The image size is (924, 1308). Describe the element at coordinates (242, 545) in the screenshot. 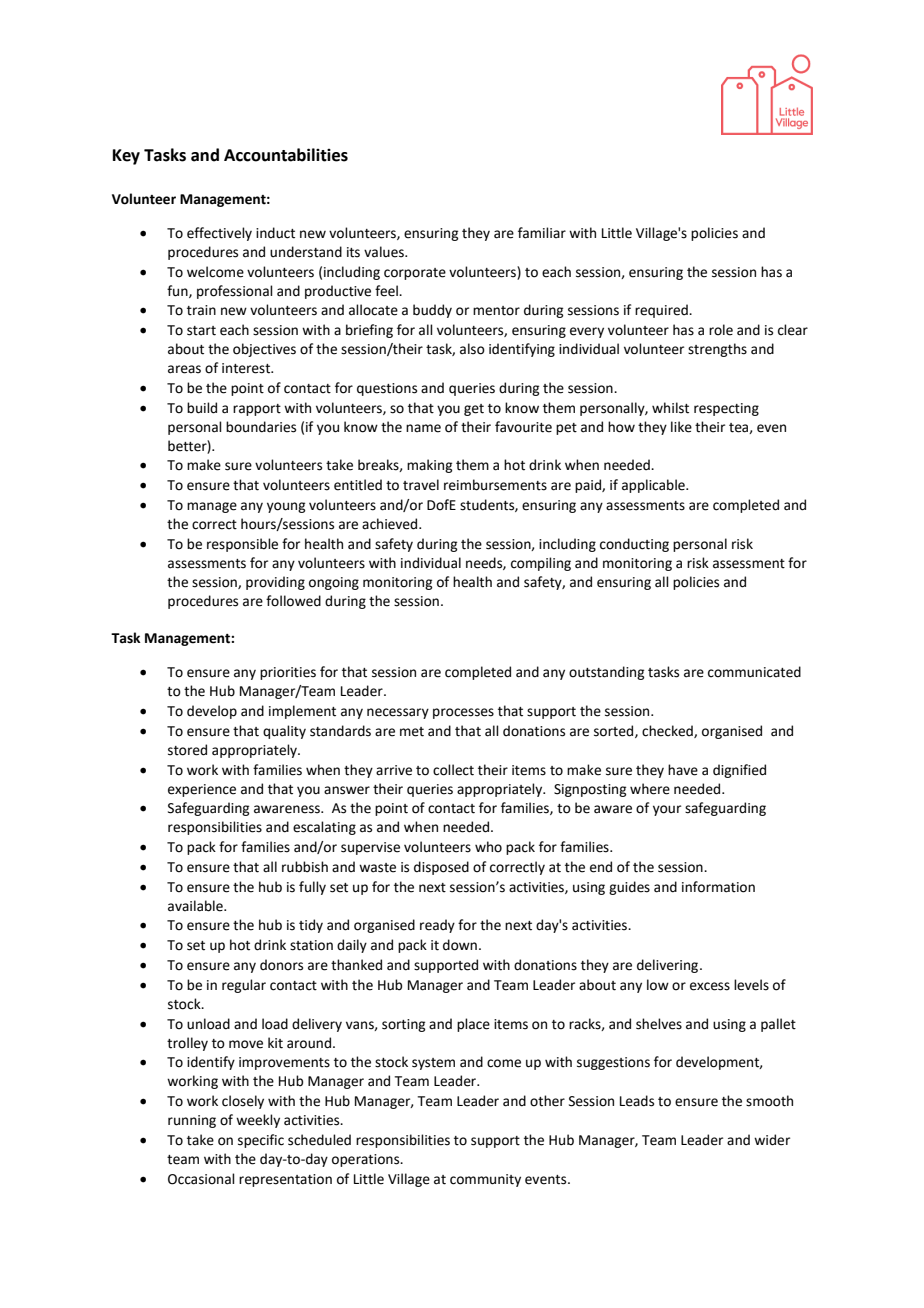

I see `responsible` at that location.
